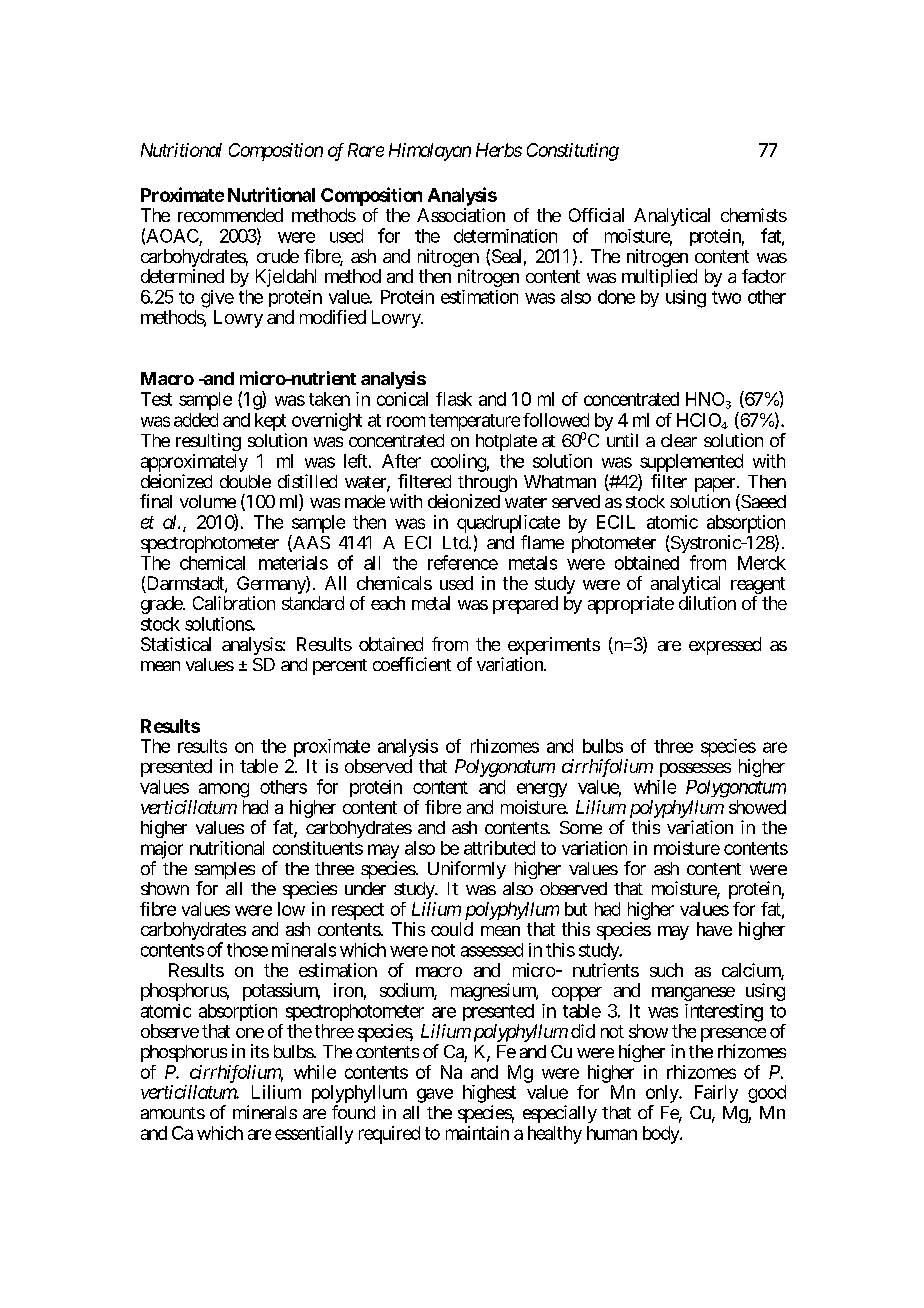 This image has height=1308, width=924. What do you see at coordinates (230, 215) in the image?
I see `recommended` at bounding box center [230, 215].
